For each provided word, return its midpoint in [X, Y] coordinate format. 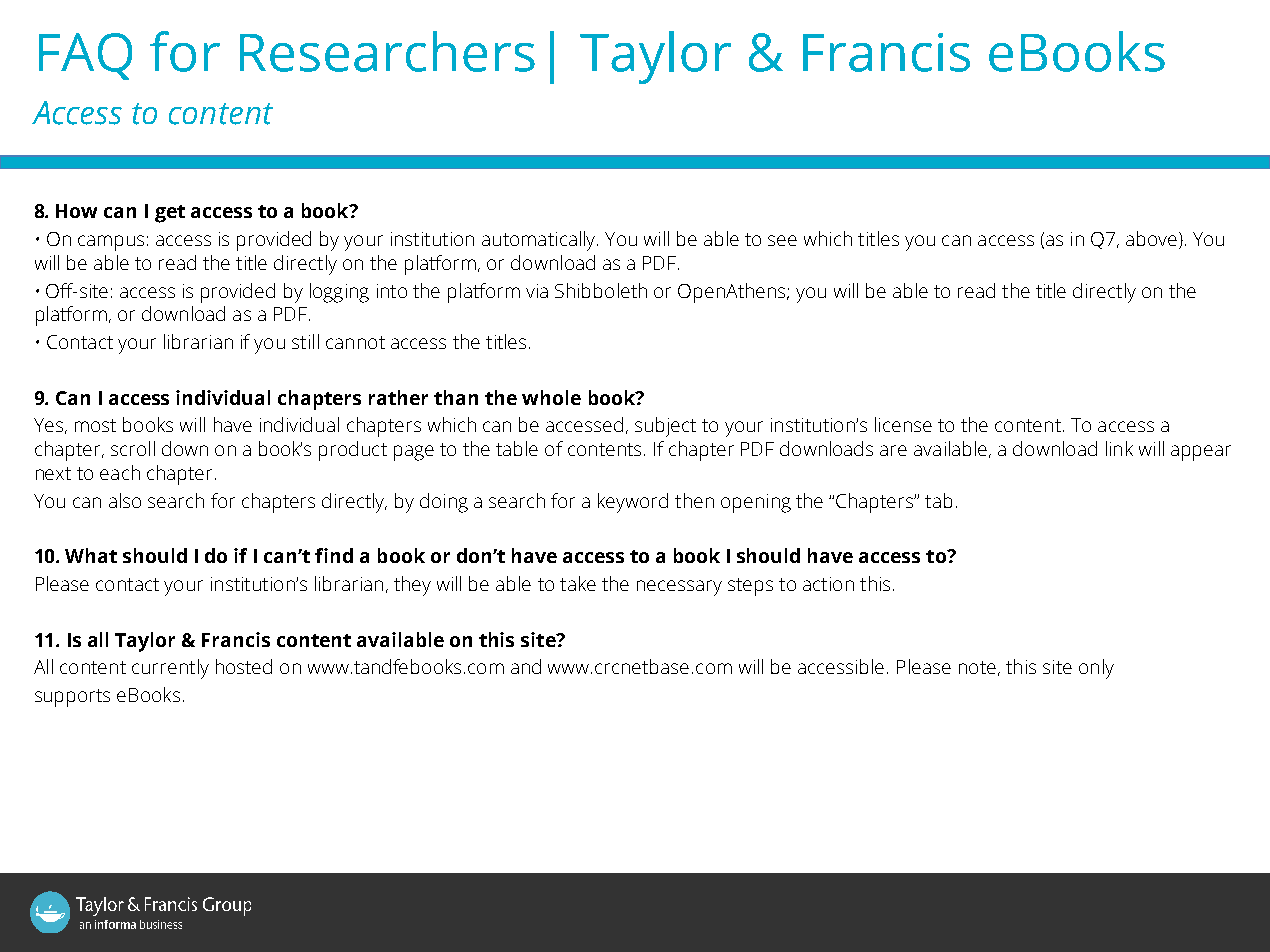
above [1151, 238]
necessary [679, 588]
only [1096, 669]
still [305, 341]
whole [551, 397]
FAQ [85, 56]
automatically [540, 241]
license [903, 424]
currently [170, 669]
